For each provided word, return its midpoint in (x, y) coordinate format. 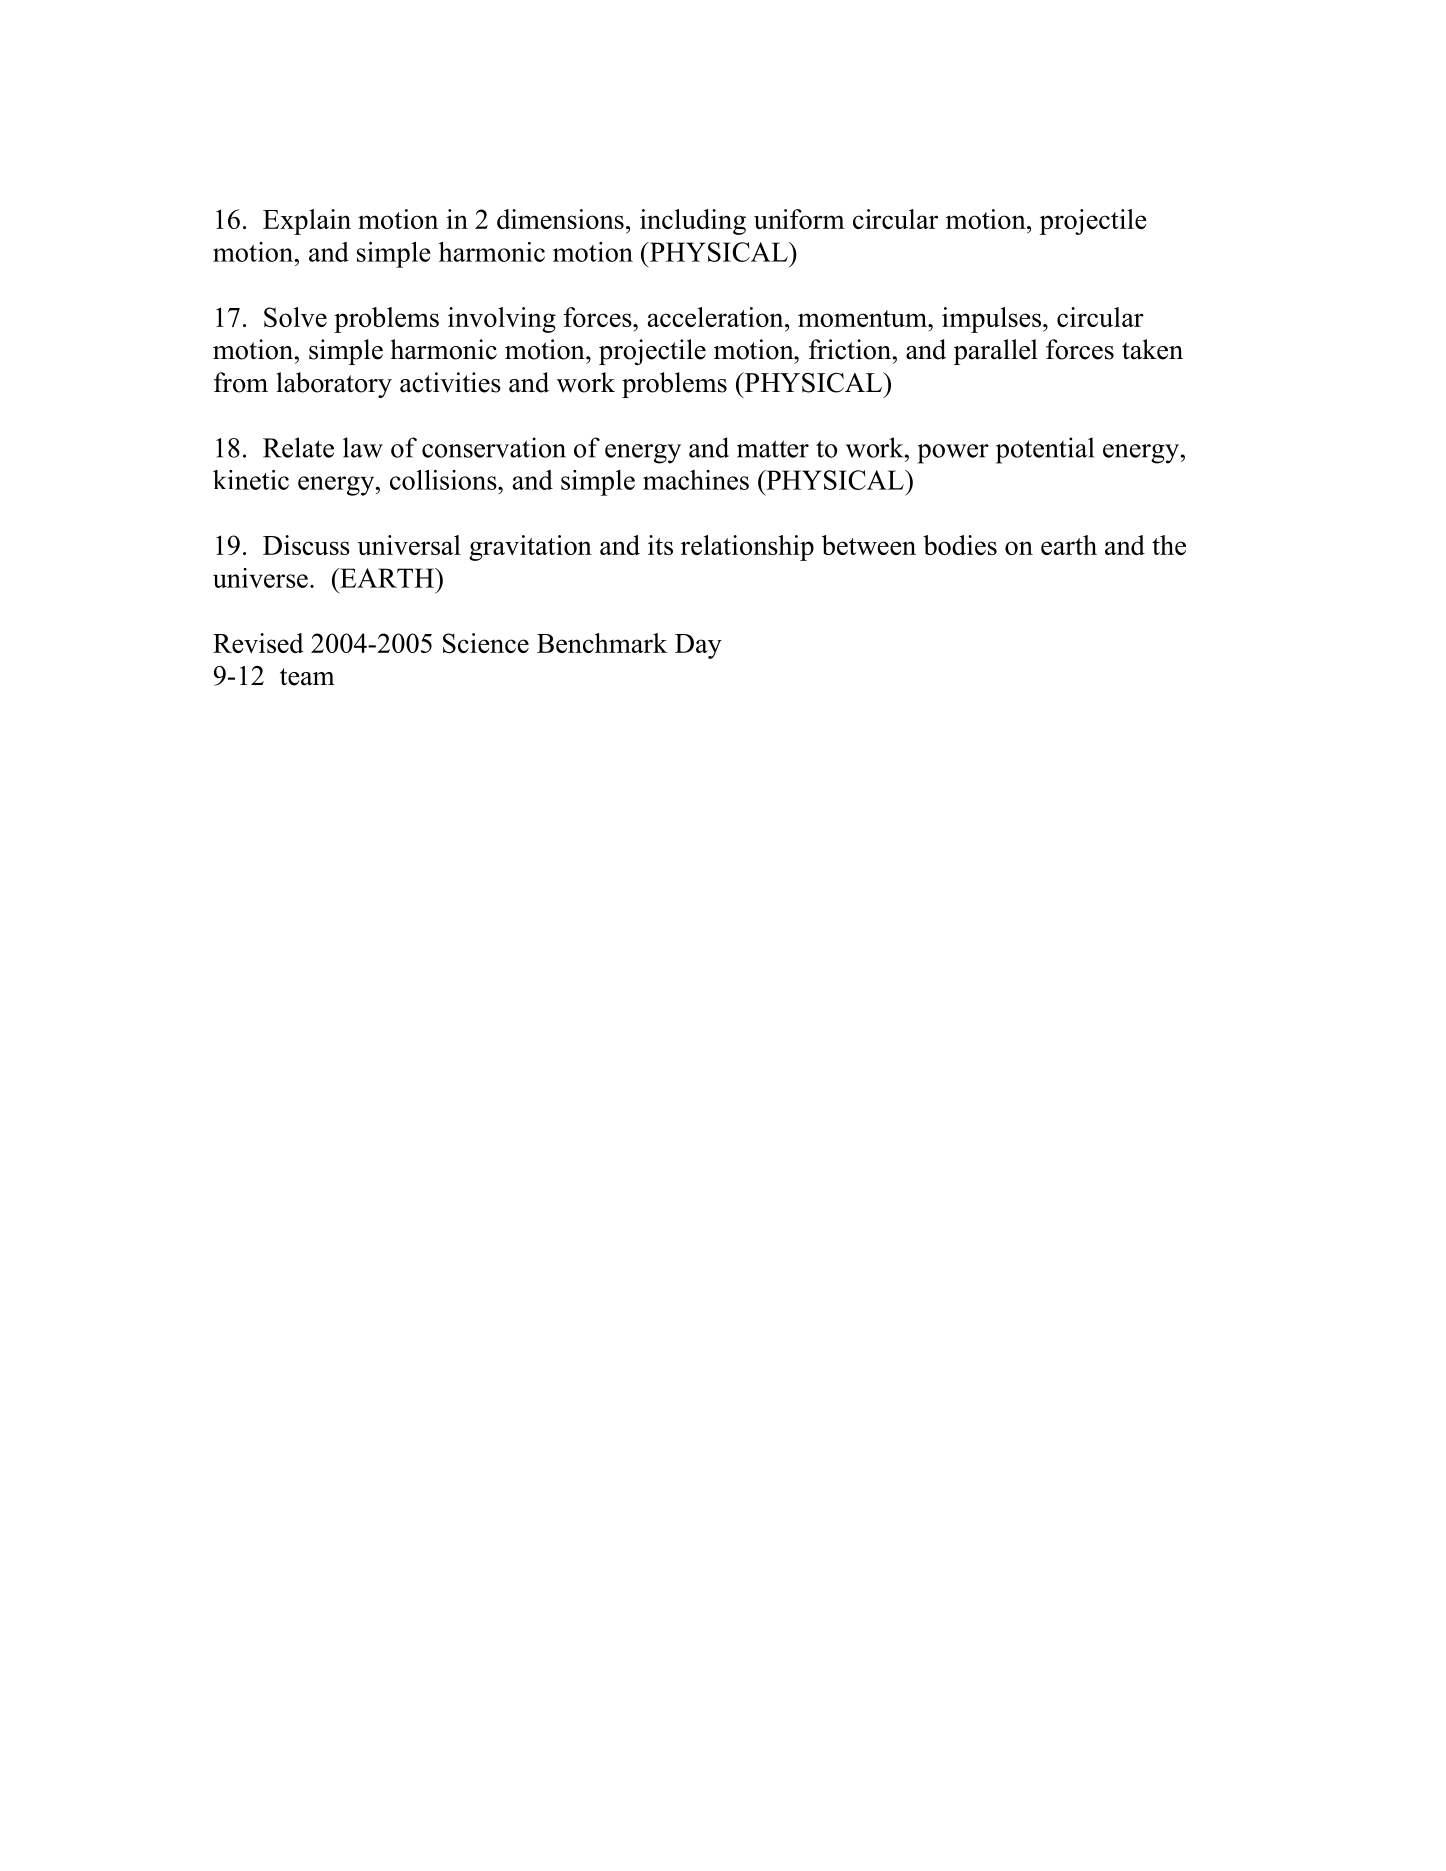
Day (698, 646)
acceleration (716, 317)
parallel (996, 352)
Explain (307, 222)
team (307, 677)
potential (1045, 450)
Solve (295, 317)
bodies (960, 545)
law (363, 447)
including (693, 222)
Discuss (306, 545)
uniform (799, 219)
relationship (747, 548)
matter (773, 449)
